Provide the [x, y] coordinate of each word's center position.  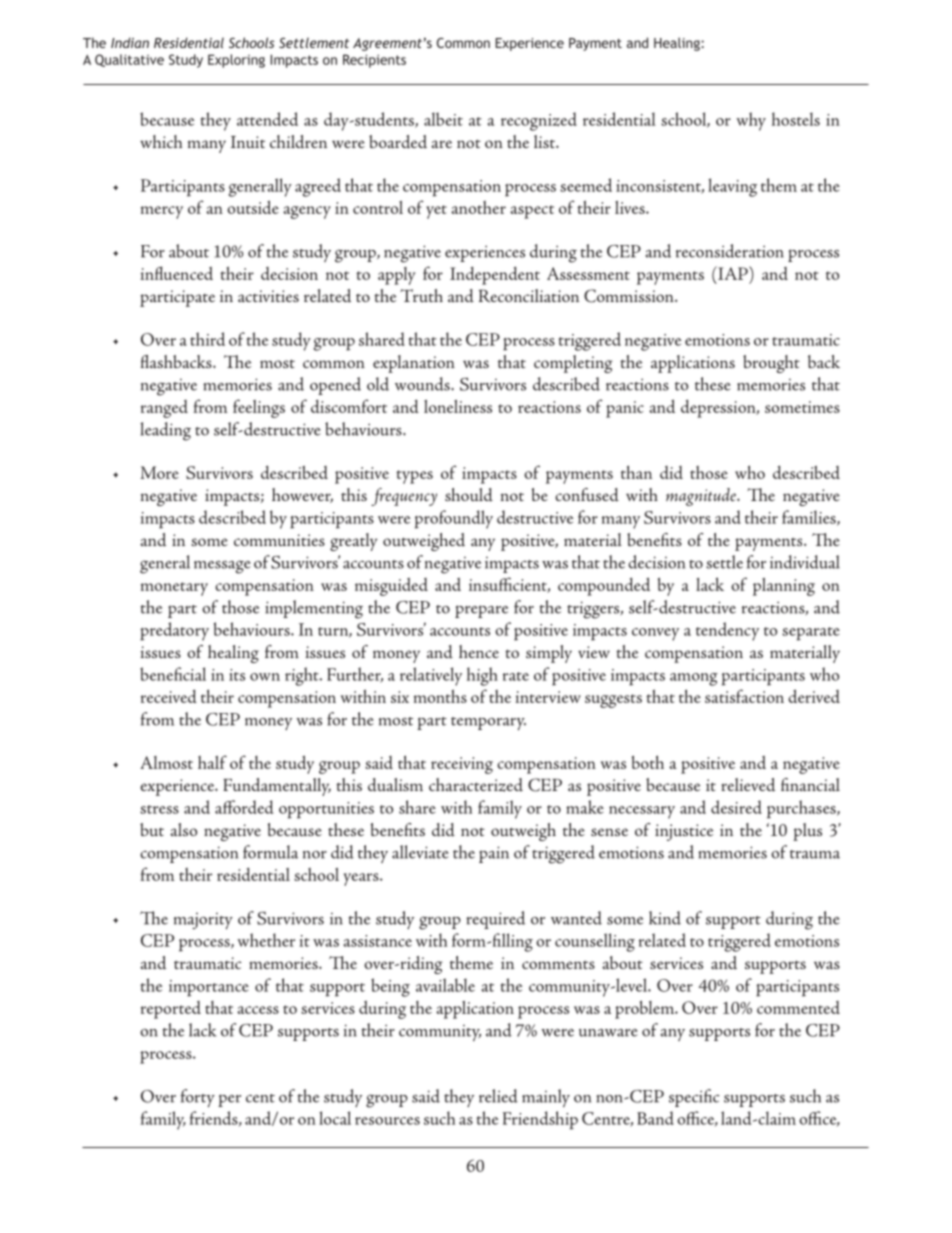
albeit [443, 119]
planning [784, 587]
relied [498, 1096]
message [222, 567]
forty [198, 1098]
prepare [481, 611]
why [751, 121]
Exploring [236, 61]
